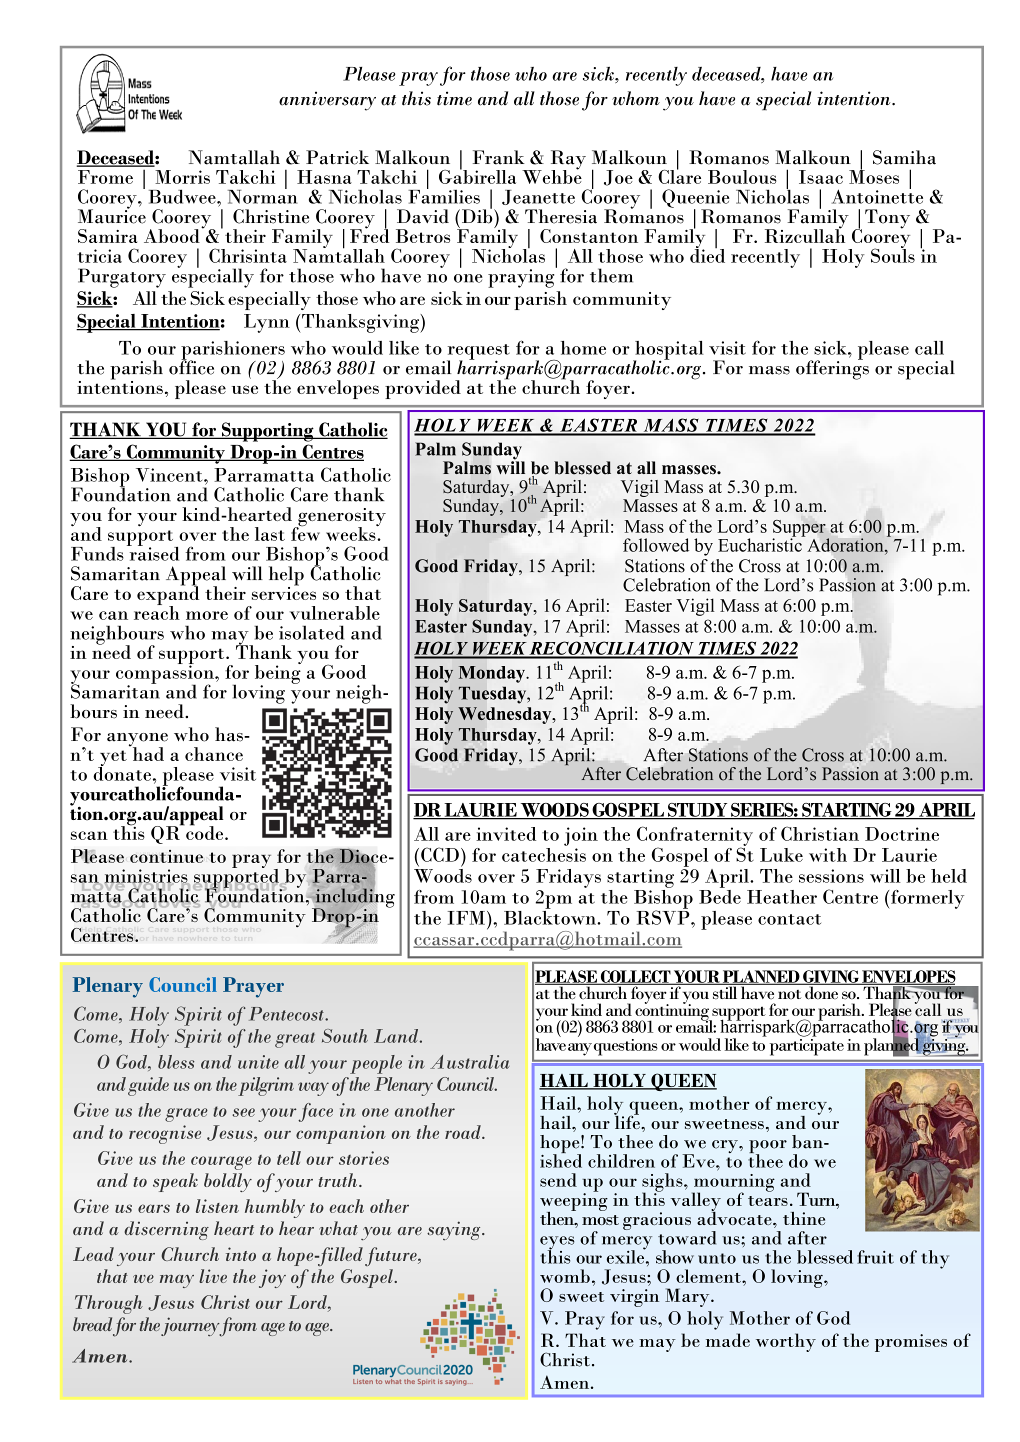 The image size is (1020, 1442). Describe the element at coordinates (258, 1062) in the page. I see `unite` at that location.
